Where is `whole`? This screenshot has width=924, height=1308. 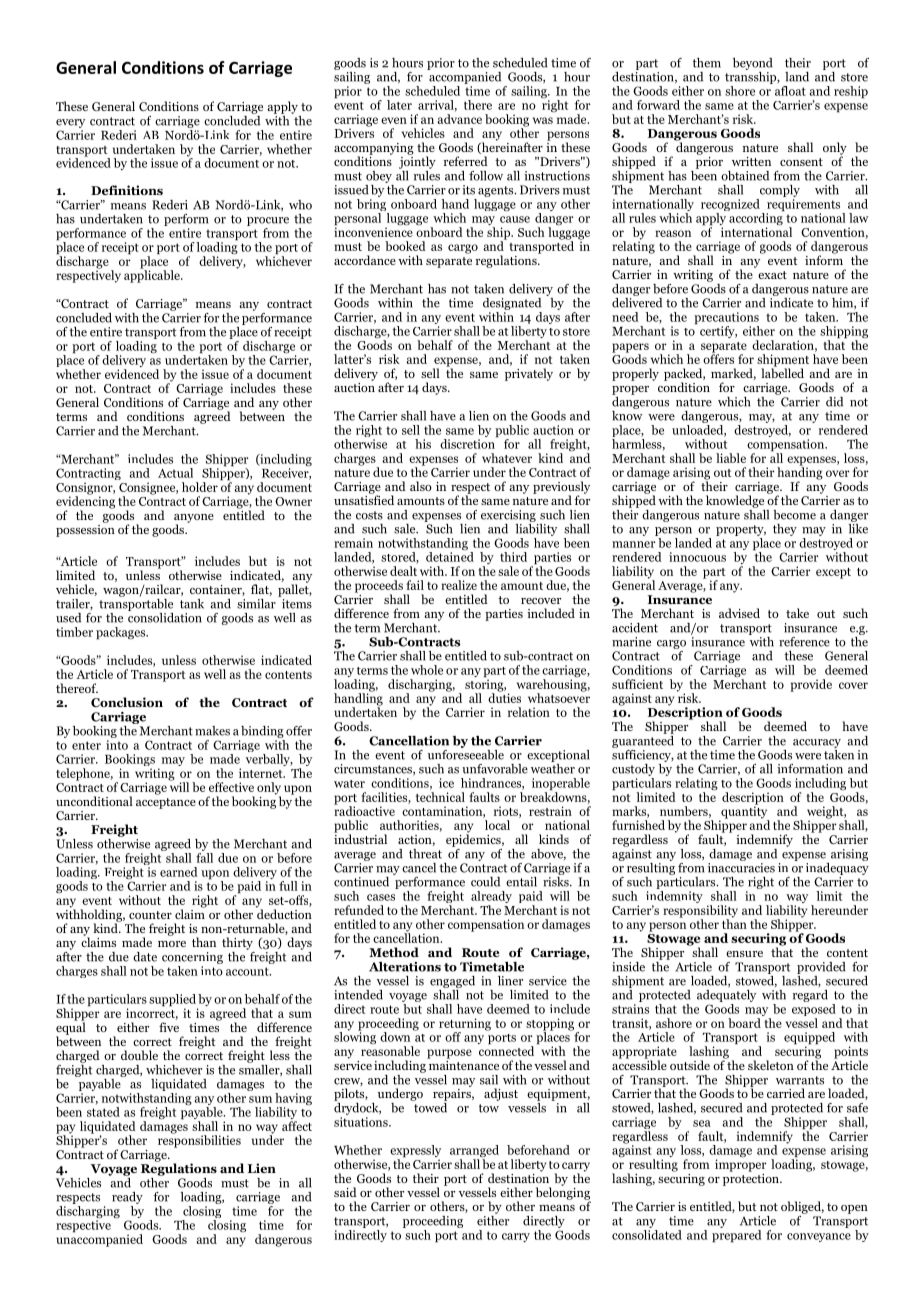 whole is located at coordinates (427, 670).
